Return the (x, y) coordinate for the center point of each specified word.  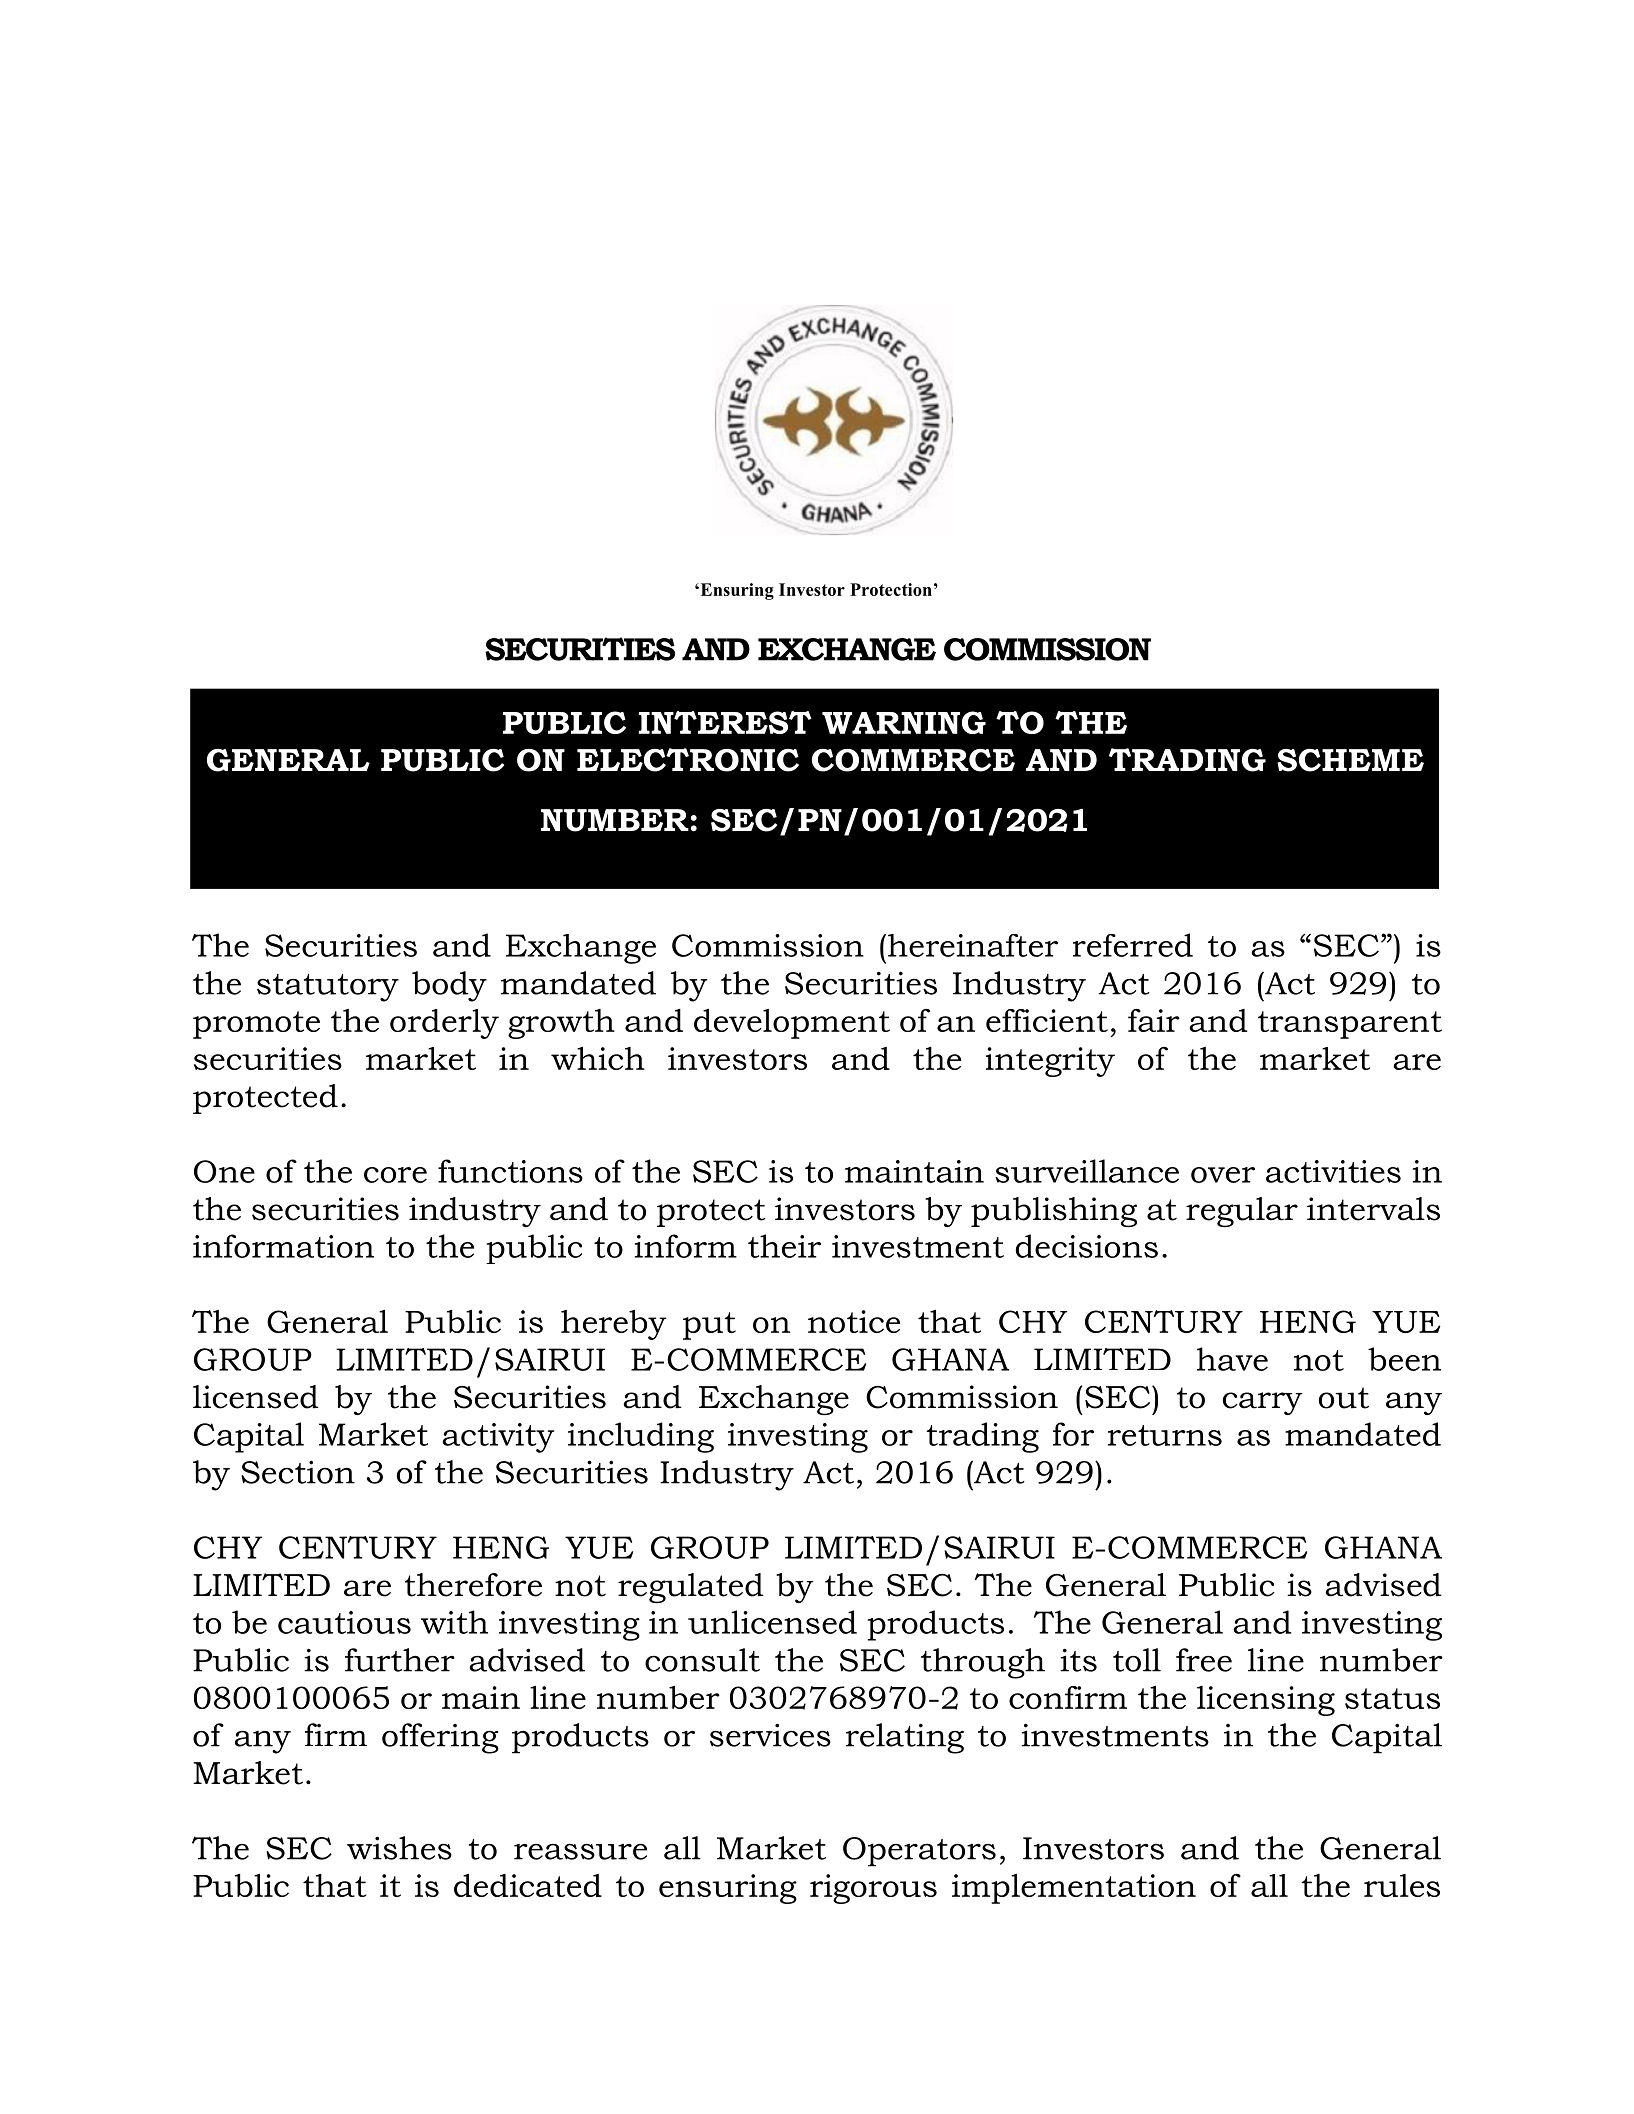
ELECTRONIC (688, 760)
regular (1242, 1212)
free (1204, 1660)
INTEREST (725, 722)
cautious (344, 1622)
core (395, 1175)
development (792, 1024)
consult (702, 1660)
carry (1263, 1403)
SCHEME (1350, 760)
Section (298, 1472)
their (784, 1246)
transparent (1350, 1025)
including (641, 1437)
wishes (399, 1848)
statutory (328, 988)
